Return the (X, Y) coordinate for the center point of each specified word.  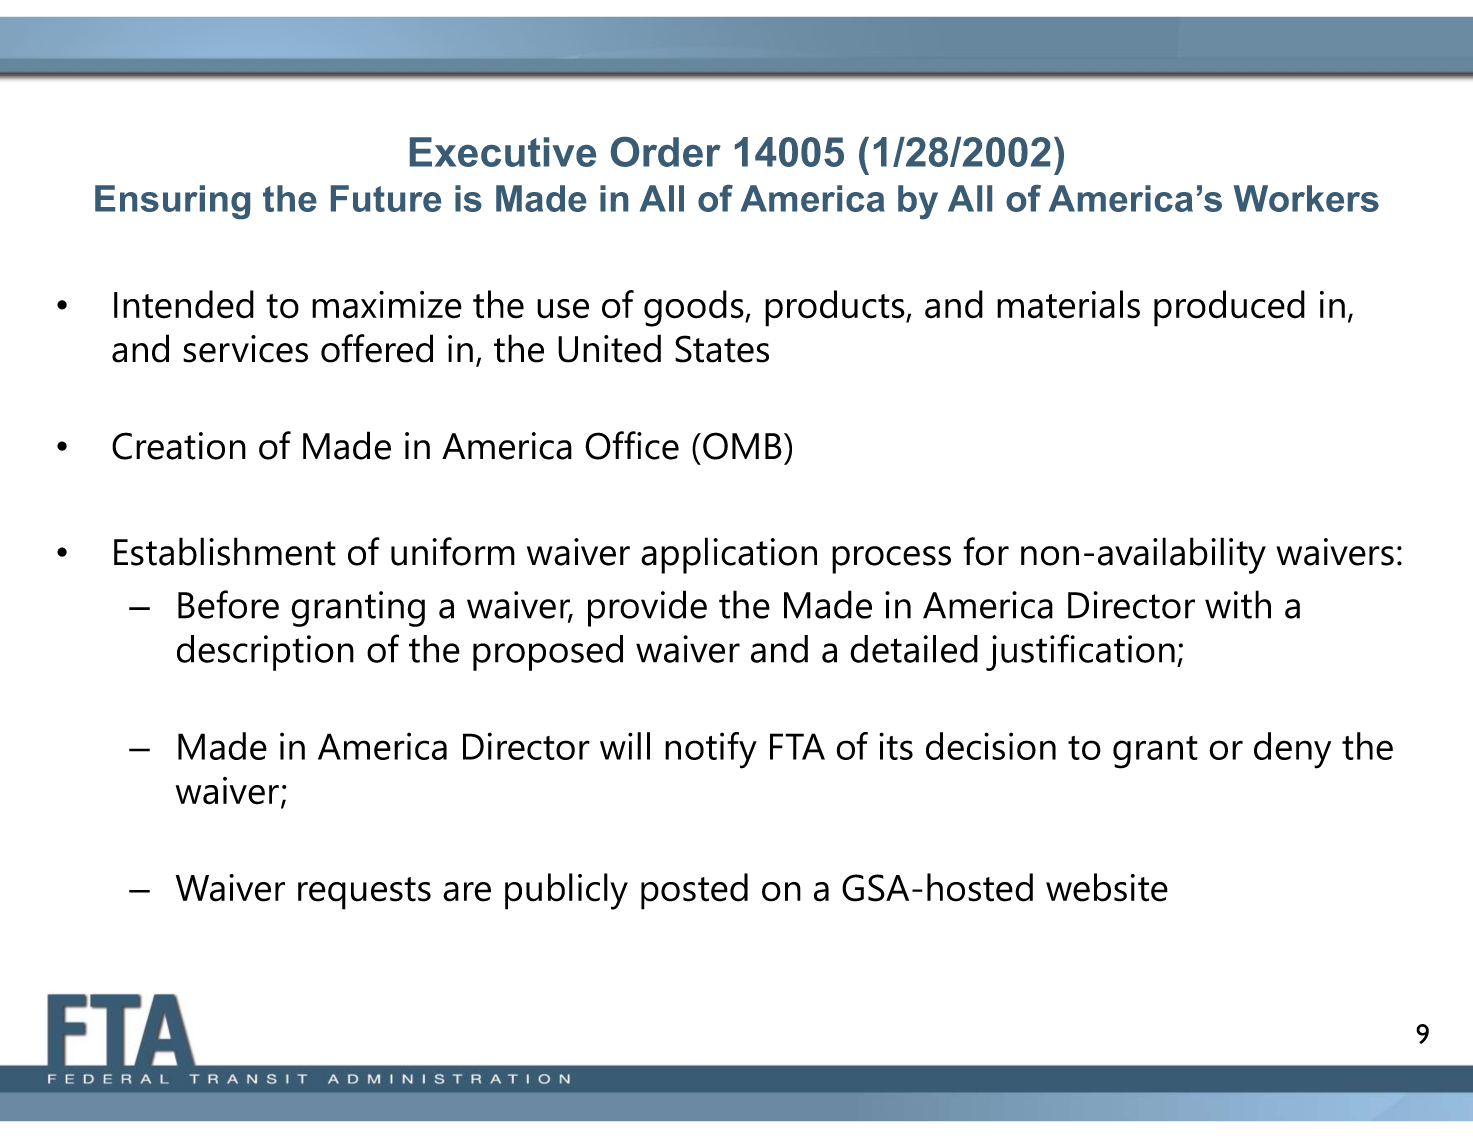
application (729, 555)
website (1107, 887)
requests (364, 893)
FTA (797, 746)
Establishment (225, 551)
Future (386, 198)
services (245, 349)
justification (1080, 652)
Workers (1306, 198)
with (1238, 604)
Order (666, 152)
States (722, 349)
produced (1229, 308)
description (265, 653)
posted (694, 891)
